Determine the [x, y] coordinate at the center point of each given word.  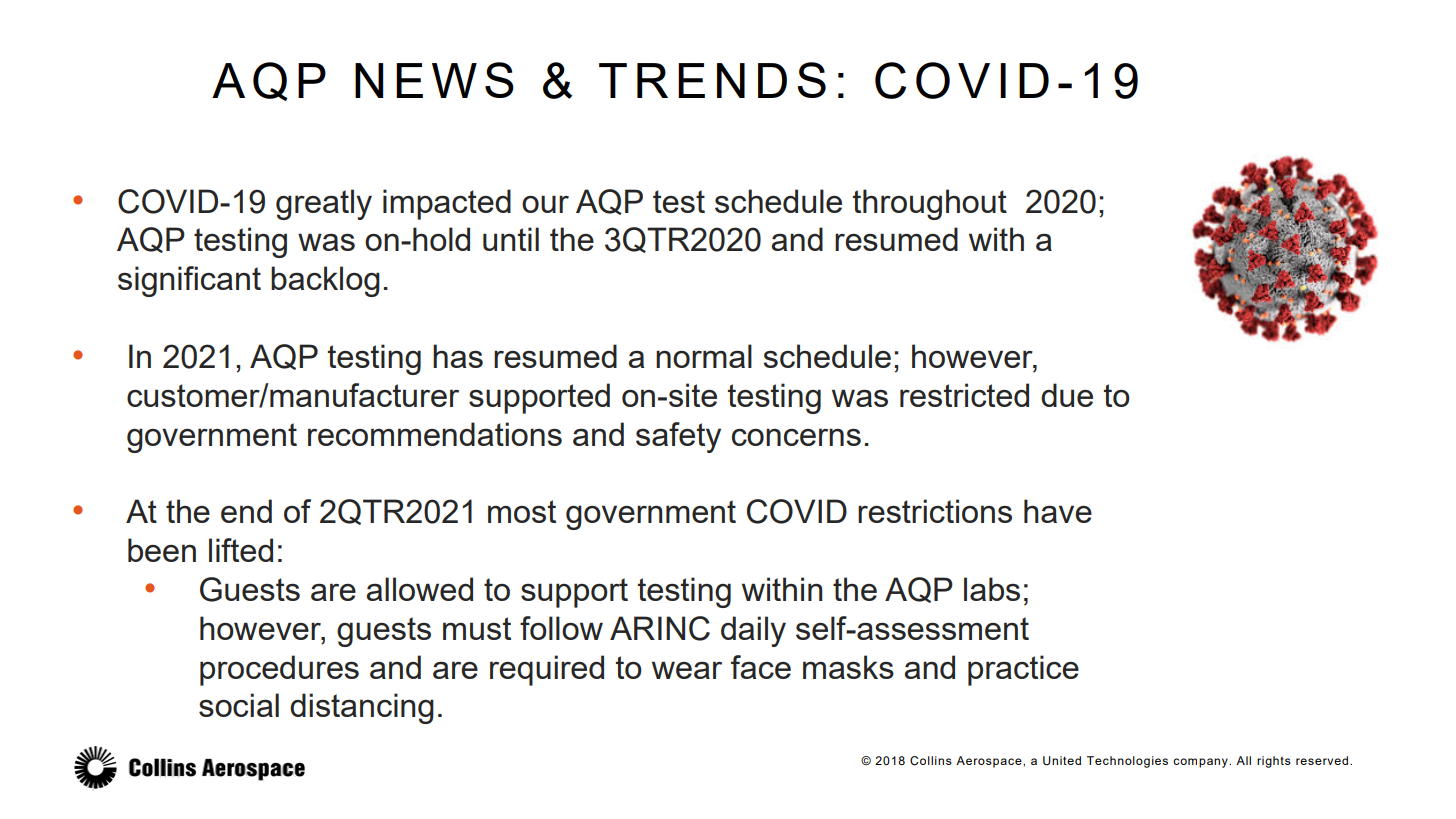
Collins [931, 761]
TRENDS [712, 80]
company [1201, 763]
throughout [930, 204]
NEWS [434, 80]
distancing [362, 708]
